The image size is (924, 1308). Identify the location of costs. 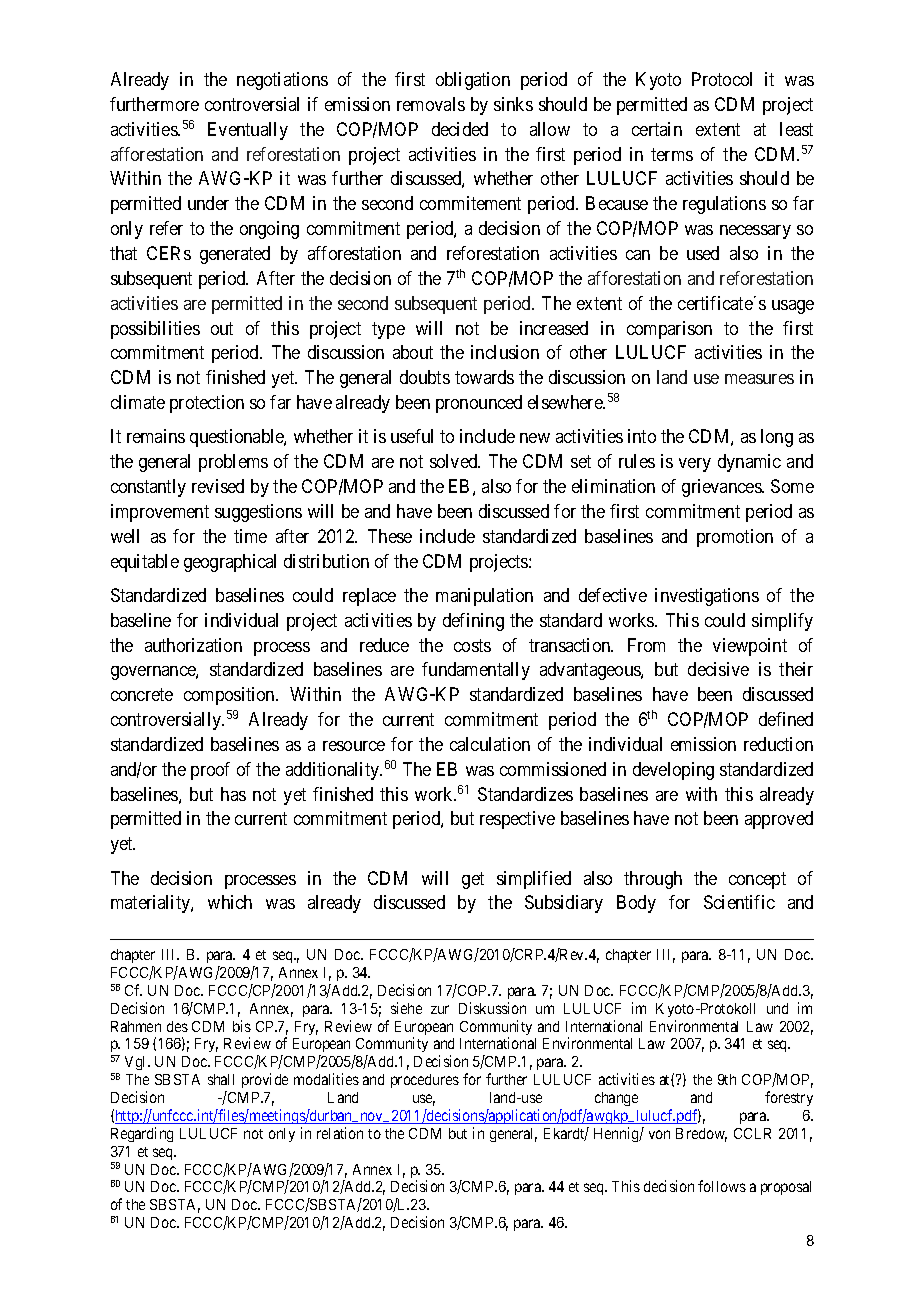
(472, 645).
